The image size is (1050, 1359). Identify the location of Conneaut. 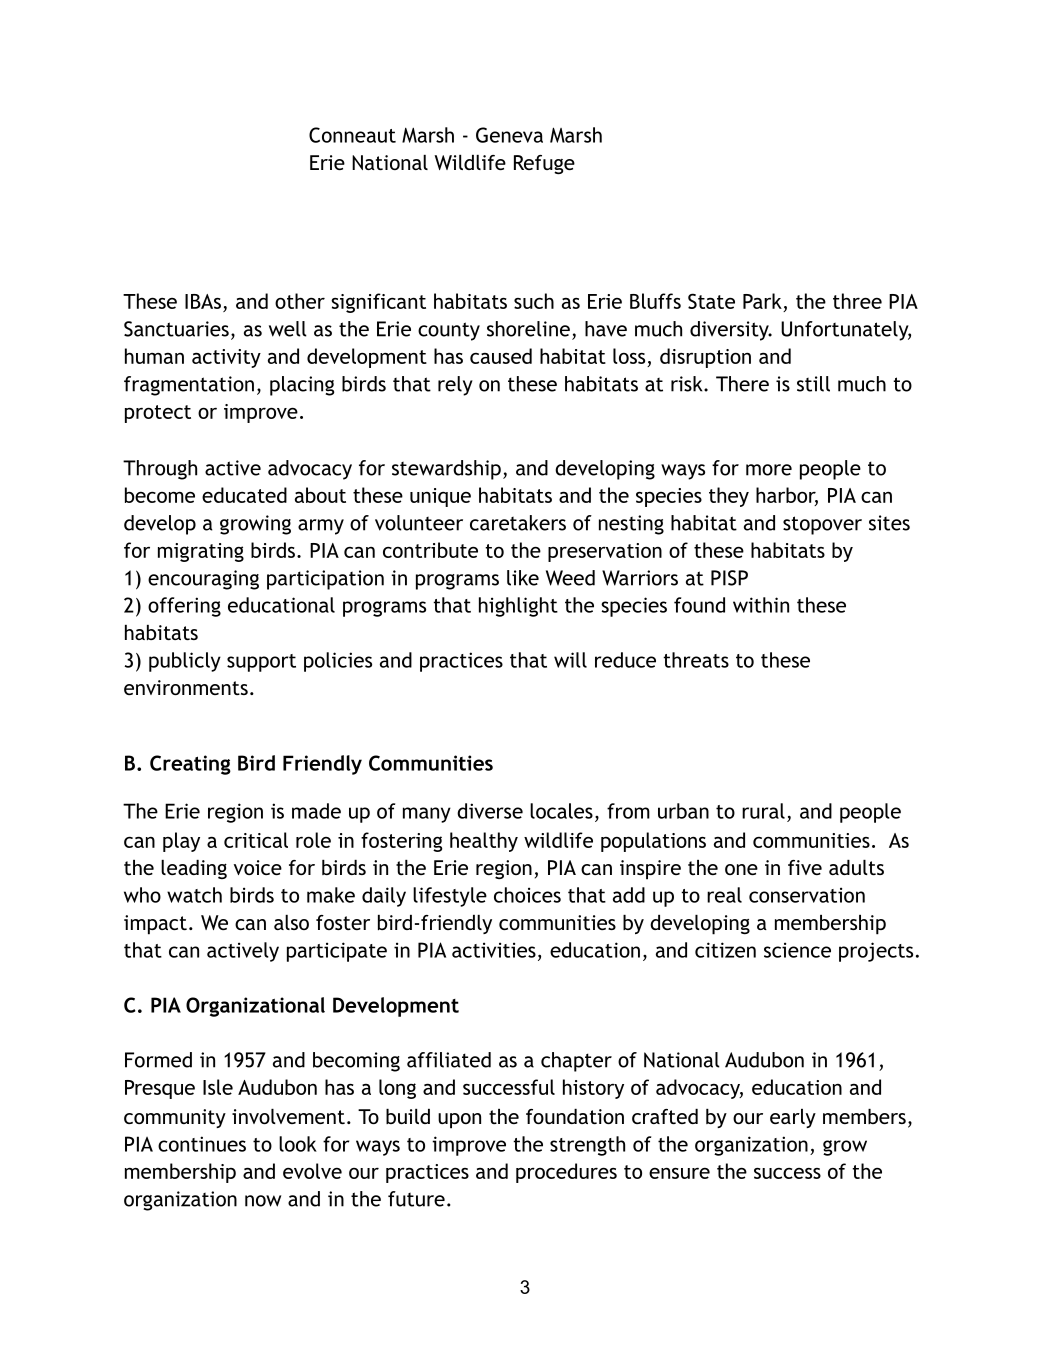
(352, 135).
